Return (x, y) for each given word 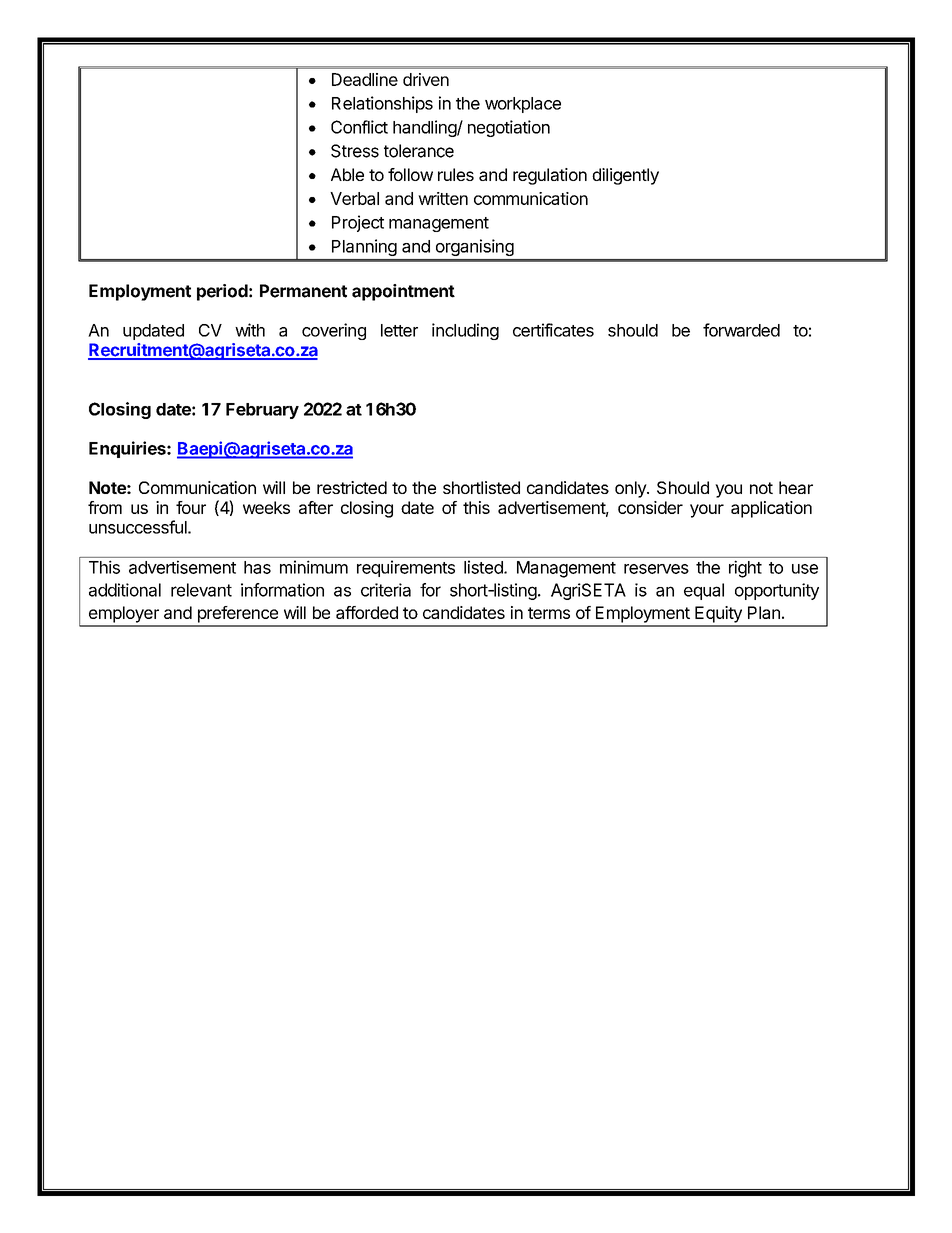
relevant (201, 590)
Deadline (365, 79)
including (465, 331)
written (443, 198)
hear (796, 487)
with (250, 330)
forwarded (741, 330)
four (191, 507)
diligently (625, 176)
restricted (352, 487)
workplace (523, 105)
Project (358, 223)
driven (426, 79)
